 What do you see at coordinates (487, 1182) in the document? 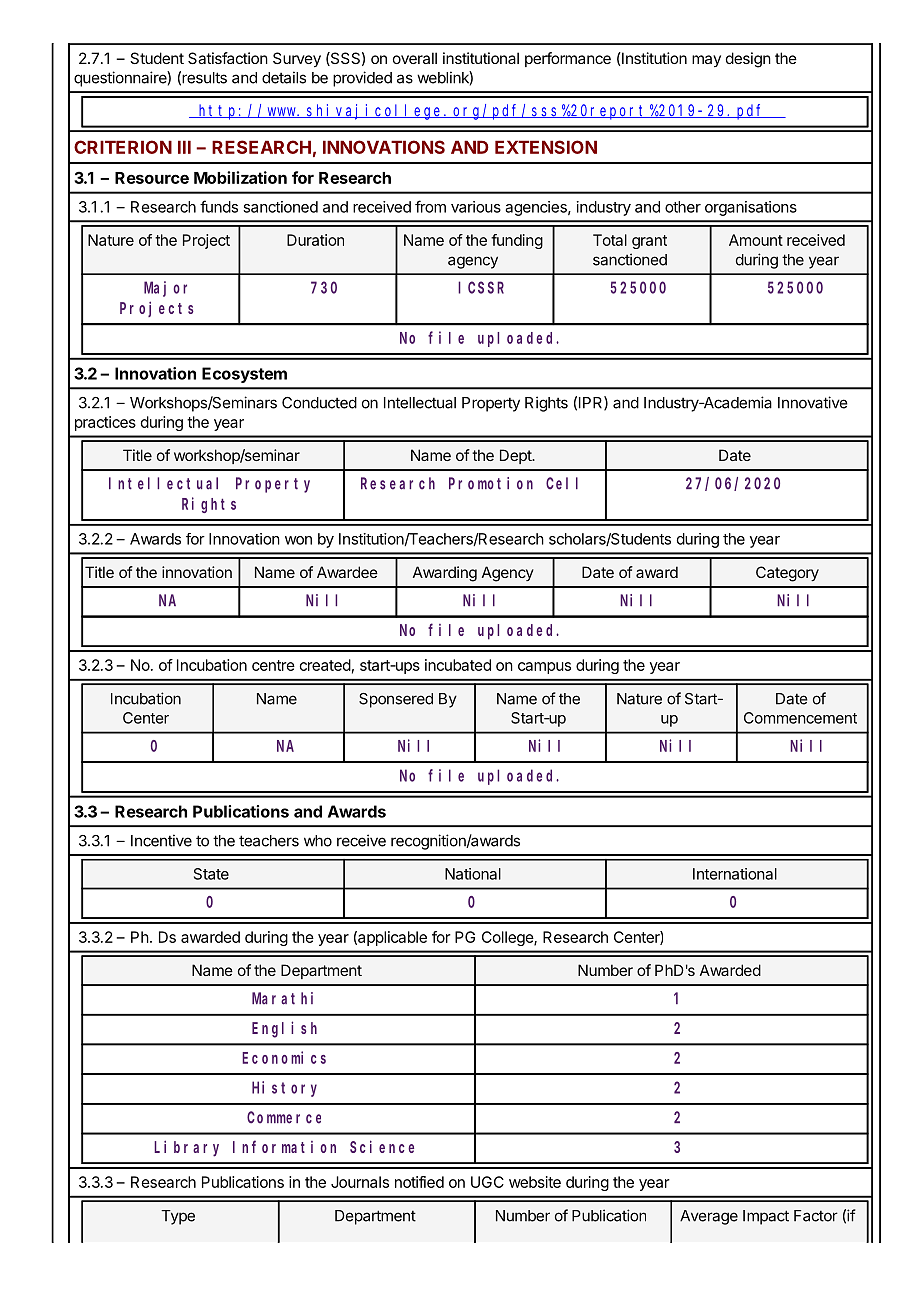
I see `UGC` at bounding box center [487, 1182].
